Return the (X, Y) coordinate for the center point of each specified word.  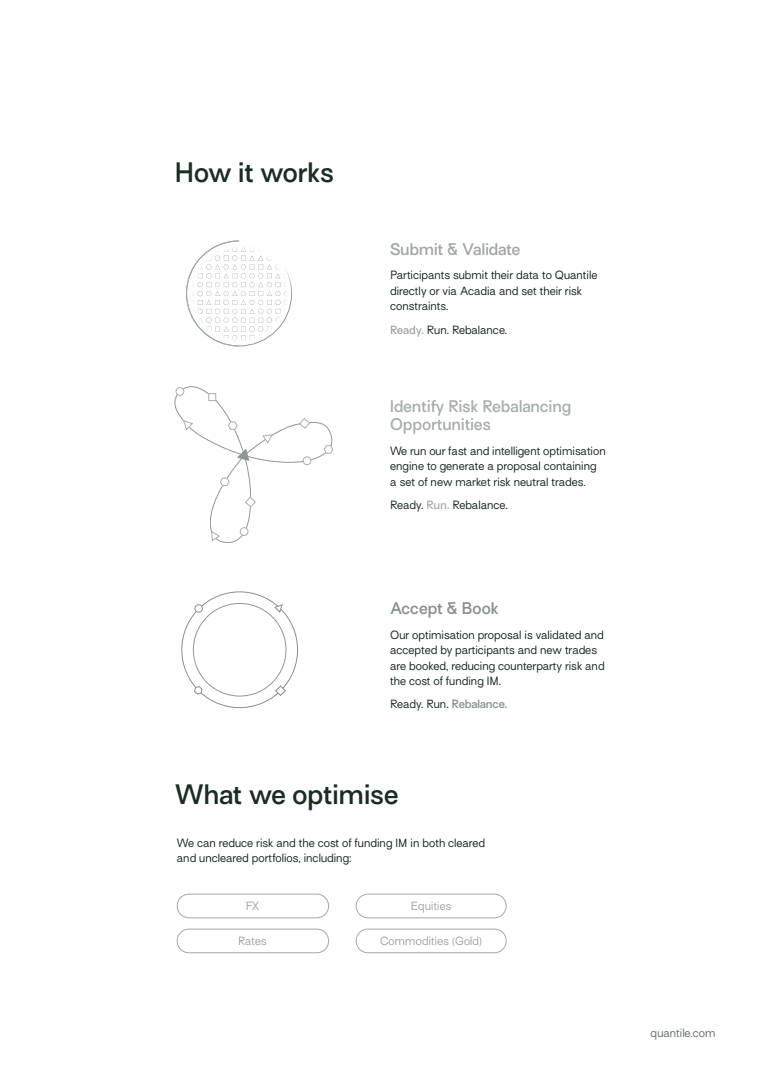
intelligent (516, 452)
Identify (417, 408)
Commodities (414, 941)
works (297, 172)
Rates (252, 941)
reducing (473, 667)
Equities (431, 907)
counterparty (530, 668)
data (527, 274)
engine (407, 467)
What (208, 794)
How (203, 172)
